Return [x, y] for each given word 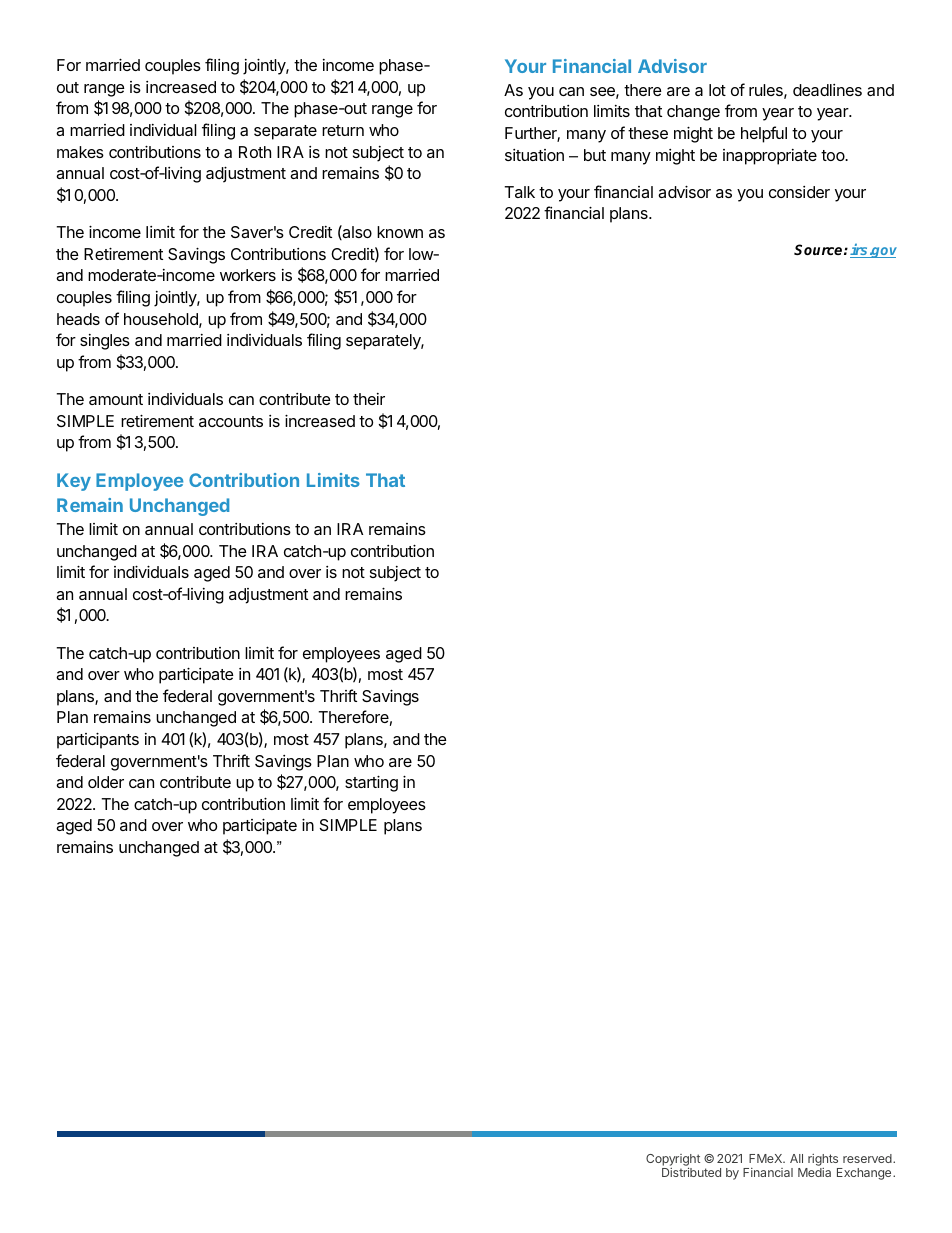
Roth [255, 152]
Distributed [691, 1172]
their [369, 399]
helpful [764, 134]
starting [371, 783]
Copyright [673, 1161]
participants [98, 740]
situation [534, 155]
